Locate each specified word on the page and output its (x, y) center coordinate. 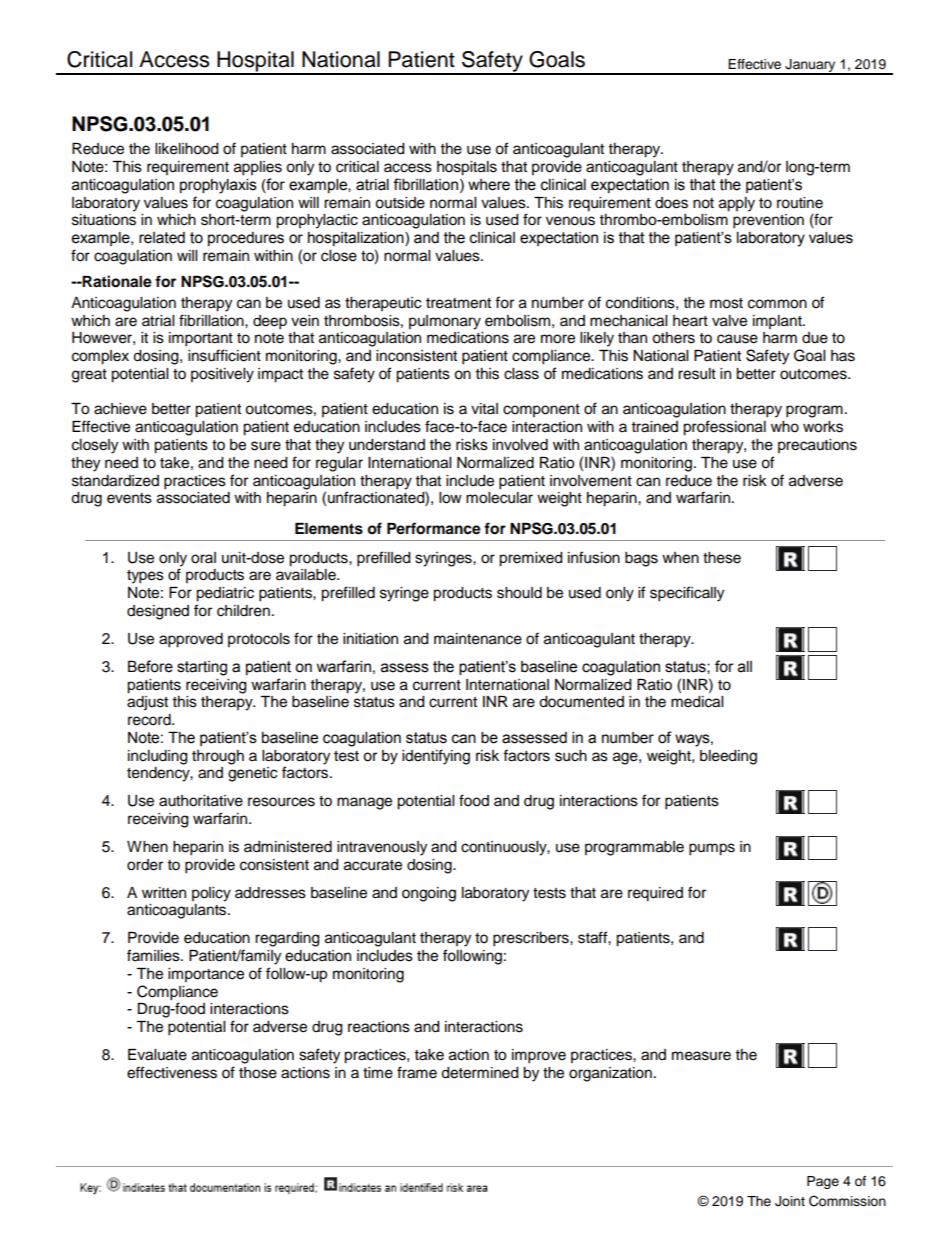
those (258, 1073)
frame (417, 1072)
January (810, 66)
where (489, 185)
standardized (115, 481)
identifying (436, 757)
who (785, 427)
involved (520, 445)
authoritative (201, 801)
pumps (712, 849)
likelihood (187, 149)
